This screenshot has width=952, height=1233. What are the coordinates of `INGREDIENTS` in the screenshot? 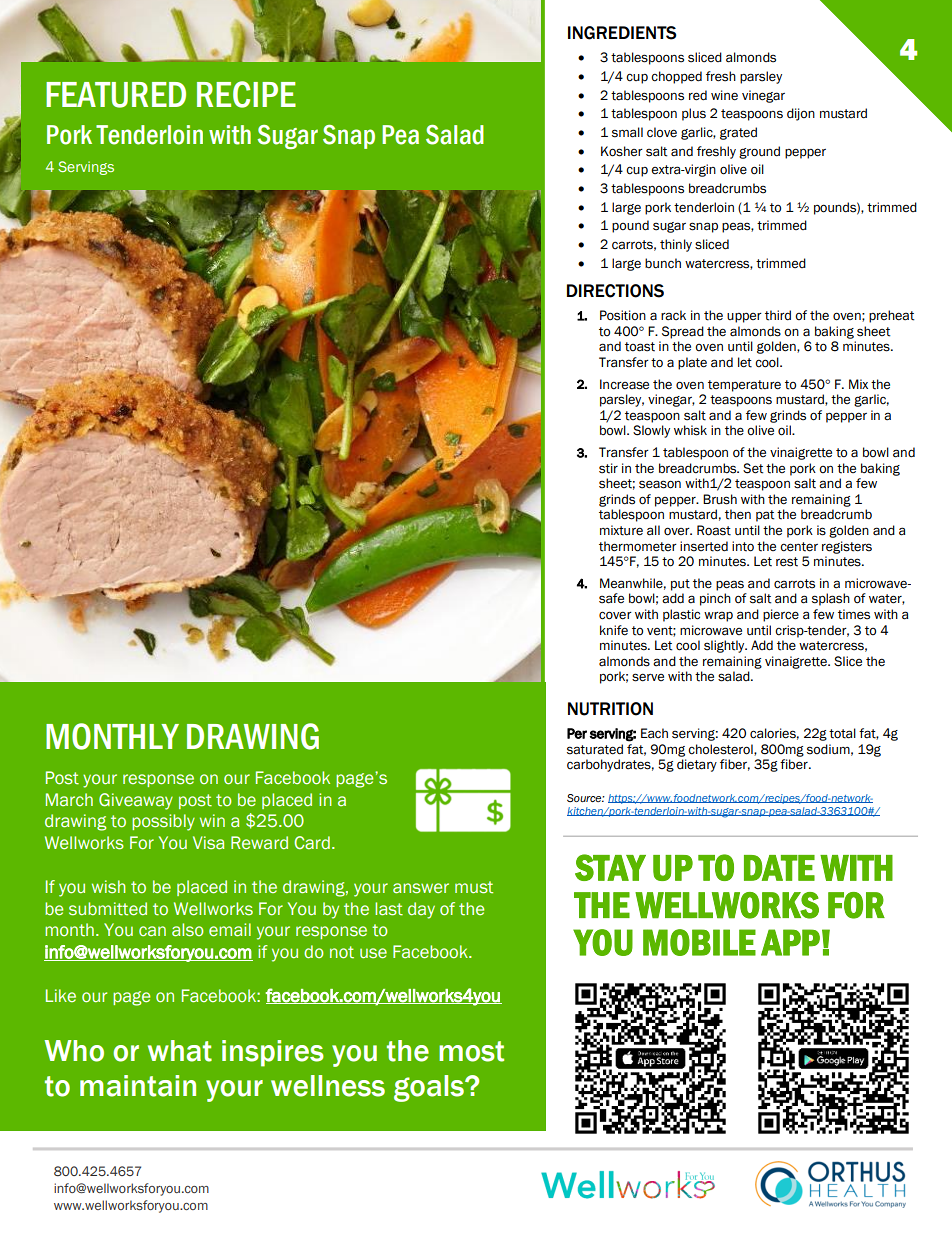 It's located at (622, 33).
